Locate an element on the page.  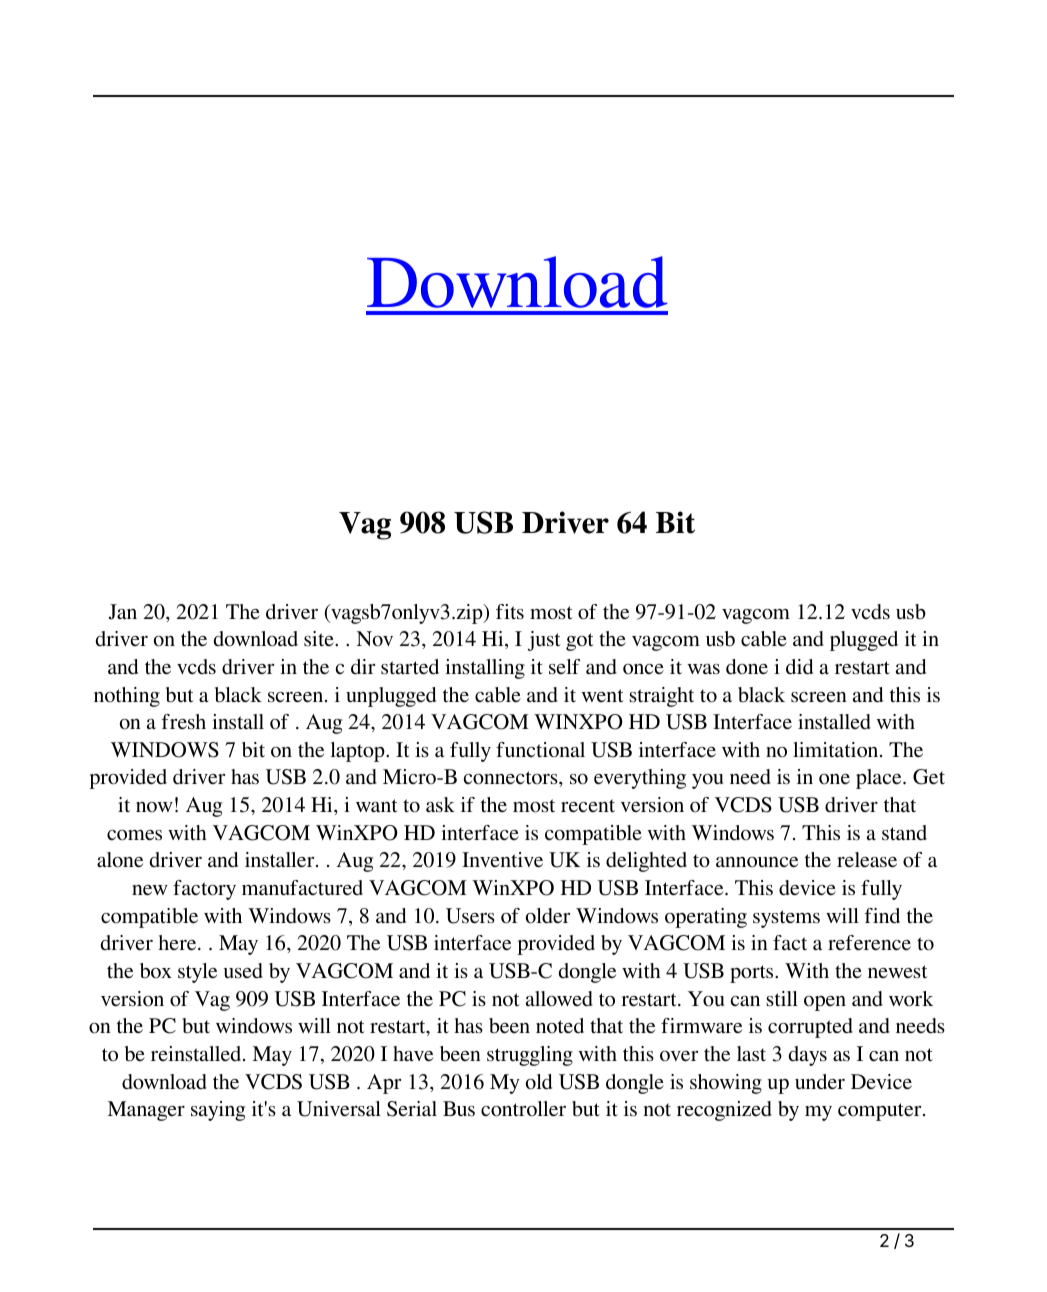
Jan is located at coordinates (122, 612).
